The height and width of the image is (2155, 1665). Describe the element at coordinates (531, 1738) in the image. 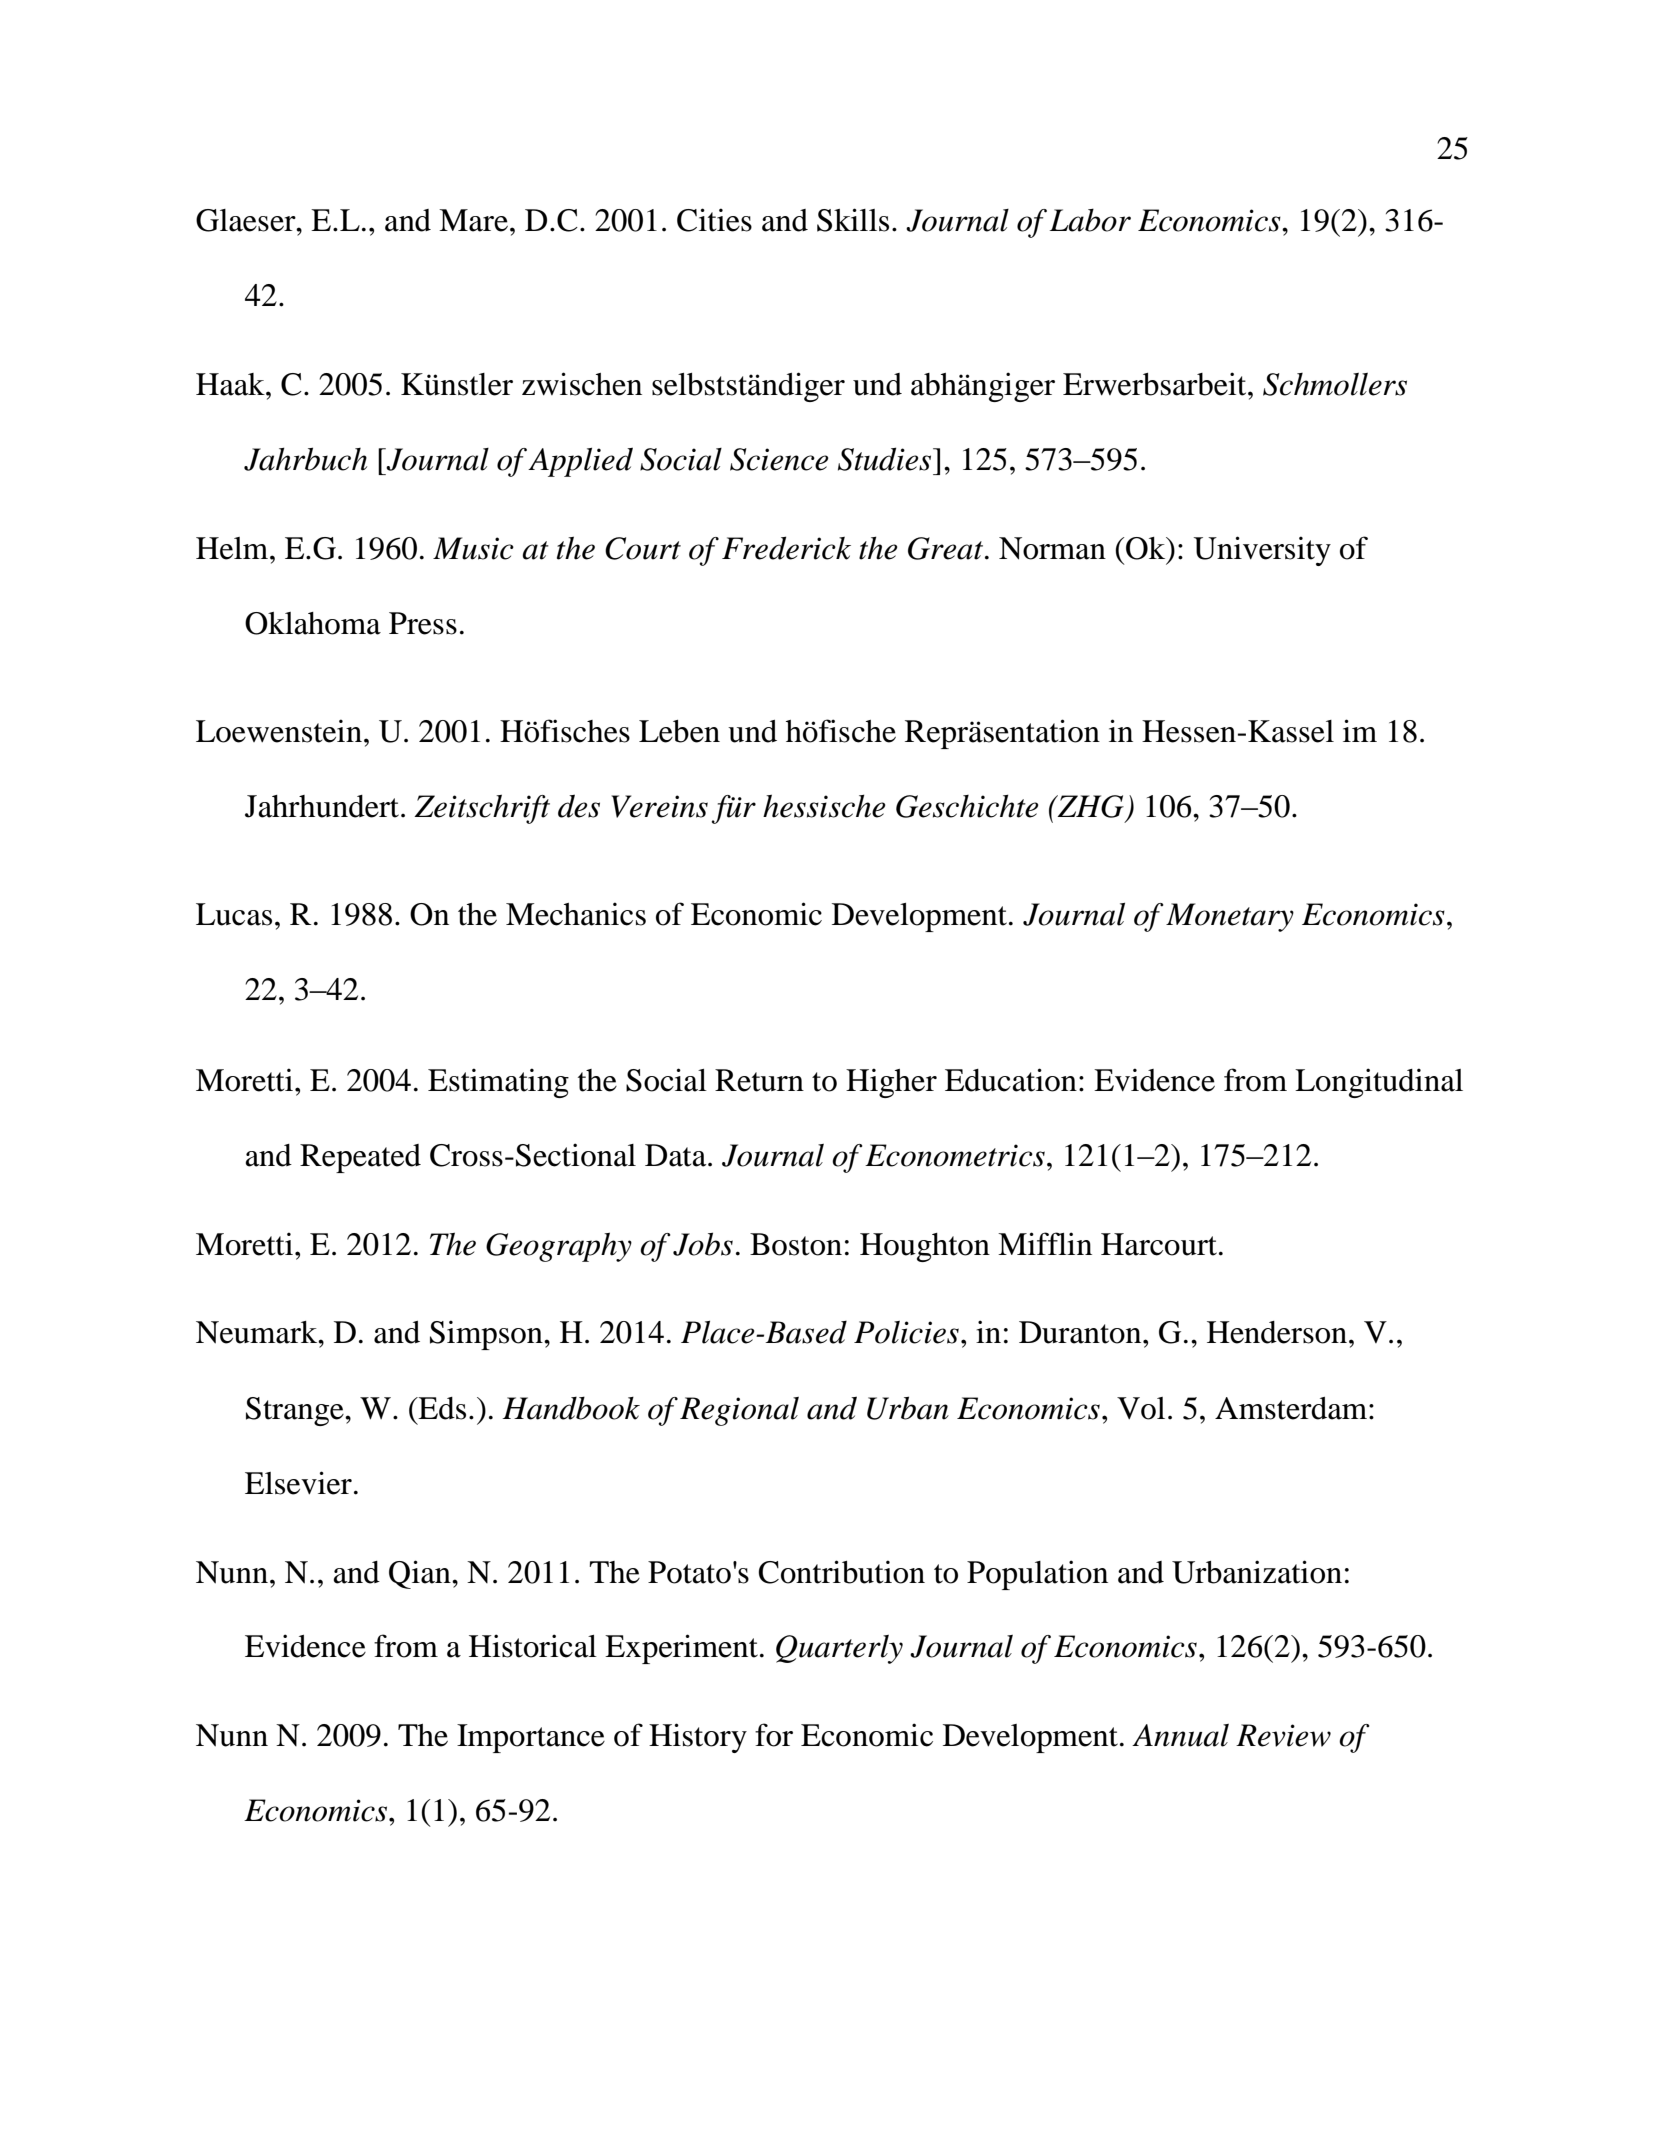

I see `Importance` at that location.
